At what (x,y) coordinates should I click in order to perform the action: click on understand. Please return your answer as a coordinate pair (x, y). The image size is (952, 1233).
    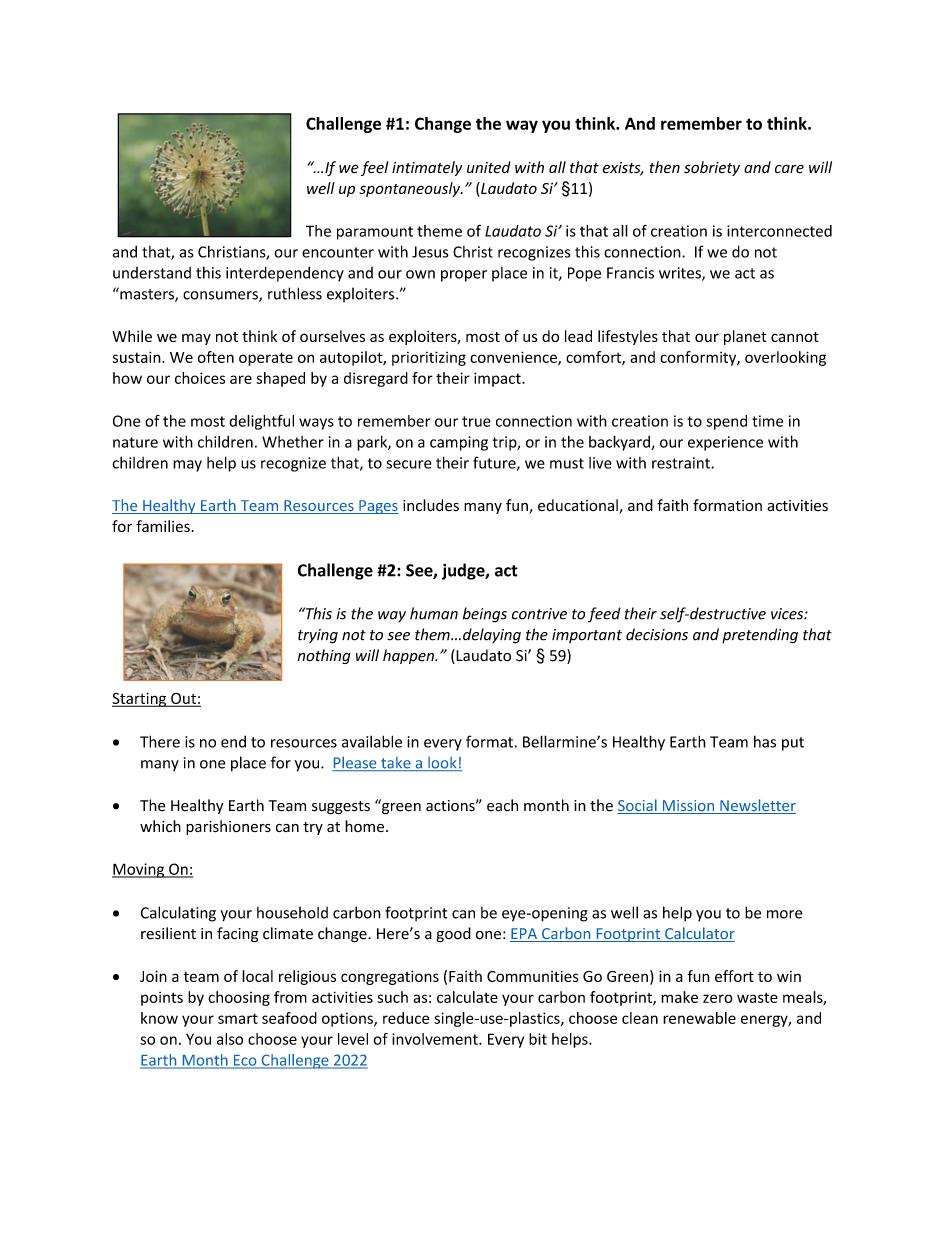
    Looking at the image, I should click on (152, 273).
